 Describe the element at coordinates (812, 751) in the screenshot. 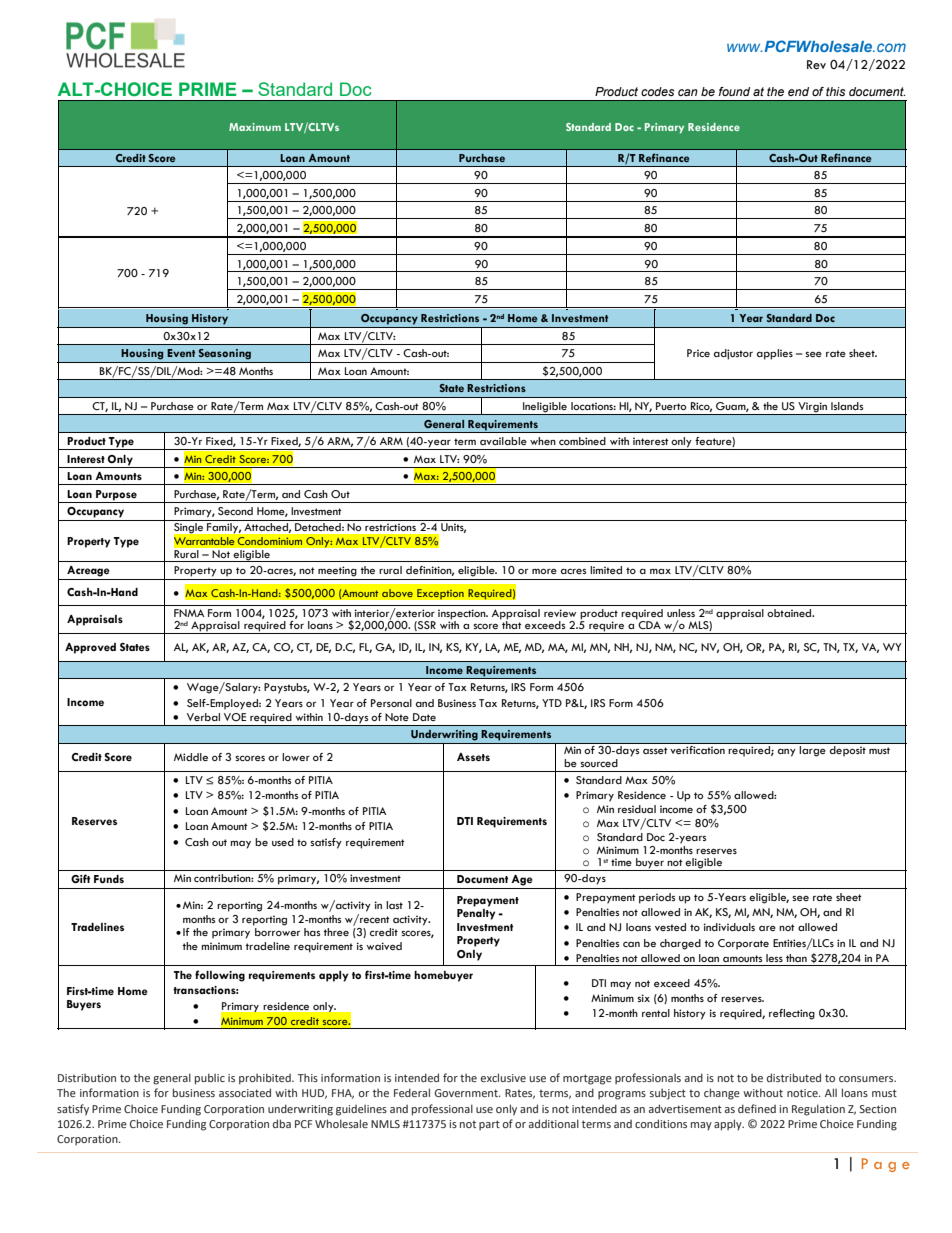

I see `large` at that location.
